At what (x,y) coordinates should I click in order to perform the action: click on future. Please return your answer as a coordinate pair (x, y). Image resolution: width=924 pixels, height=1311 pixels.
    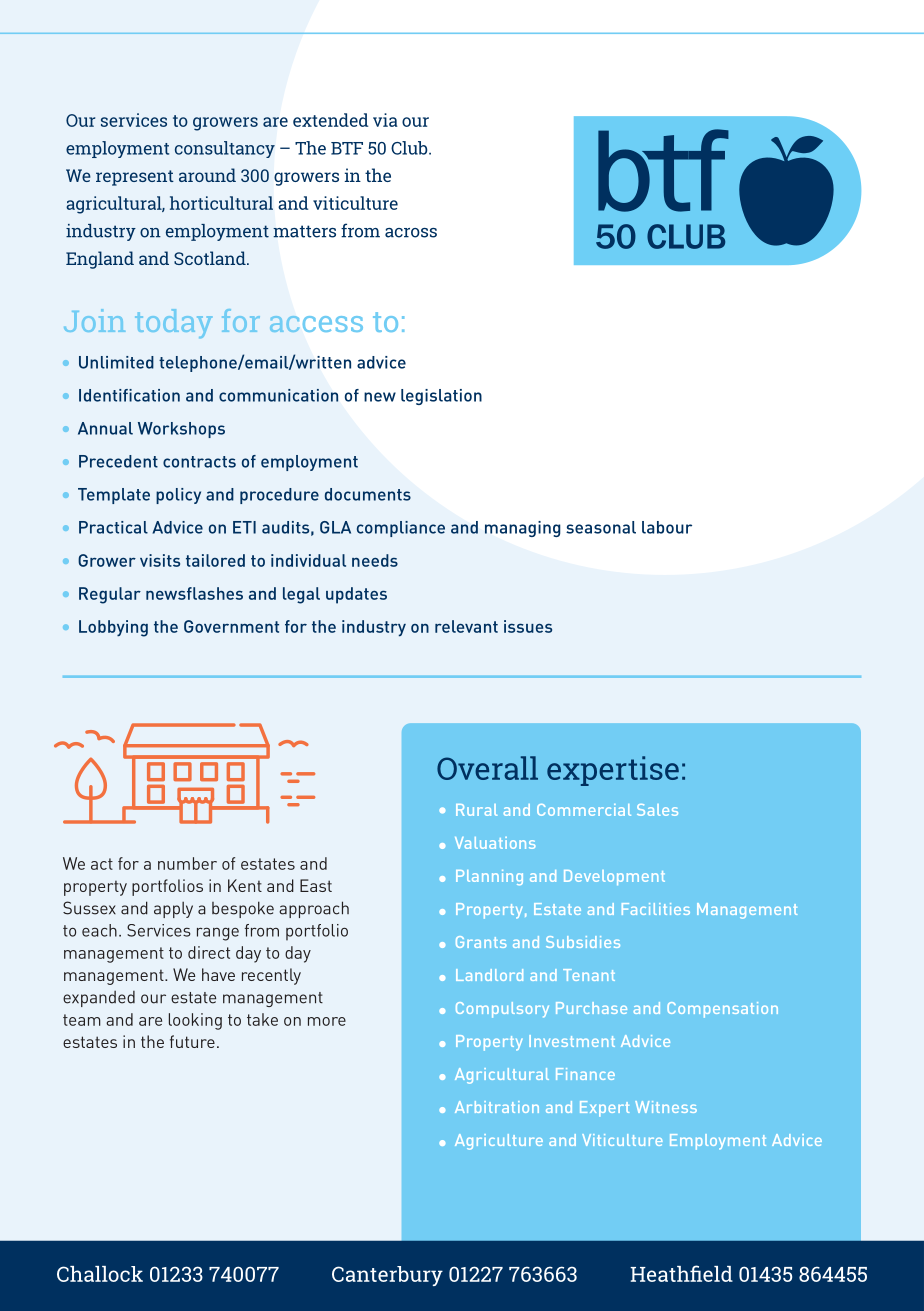
    Looking at the image, I should click on (192, 1041).
